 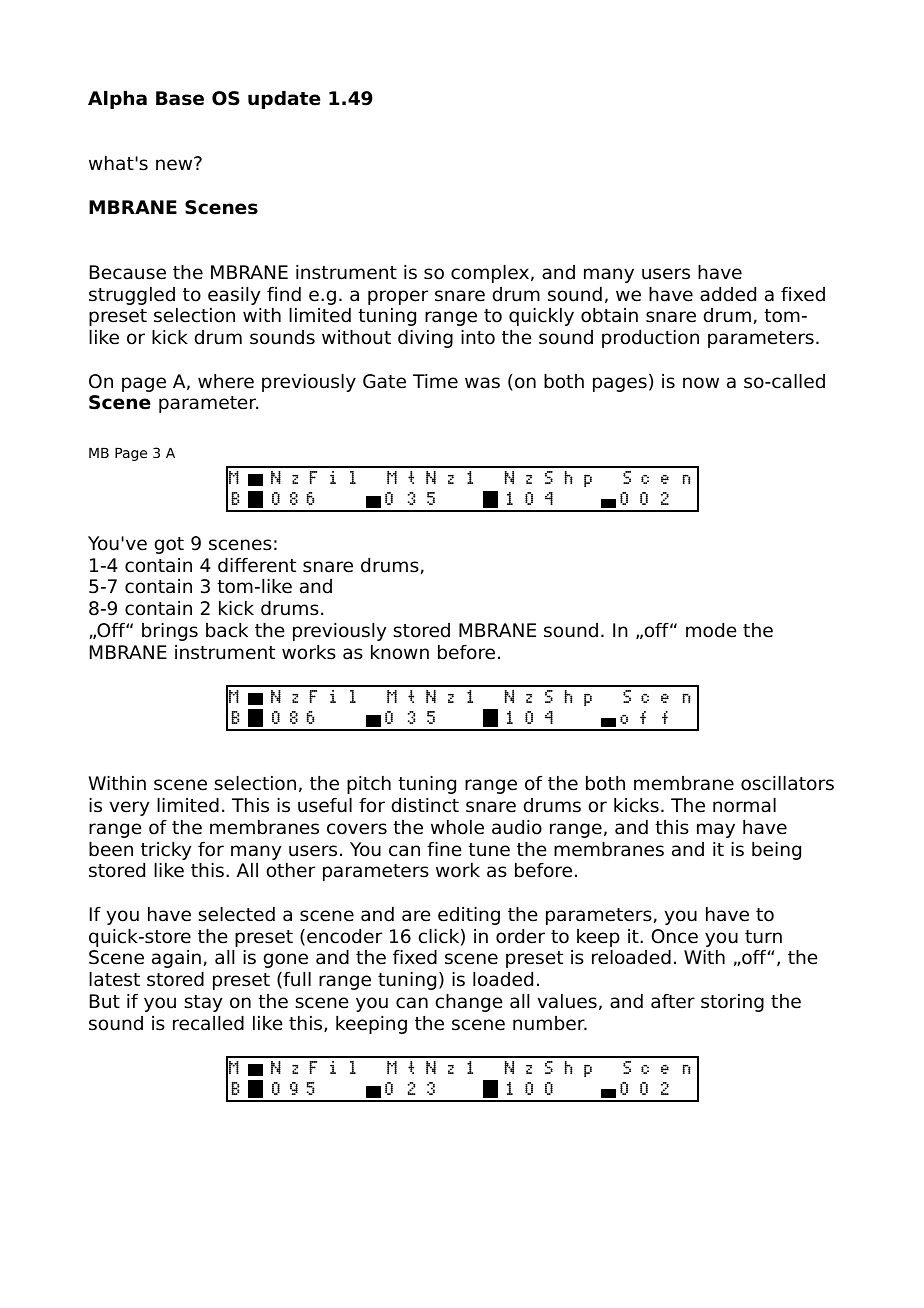 I want to click on change, so click(x=469, y=1003).
